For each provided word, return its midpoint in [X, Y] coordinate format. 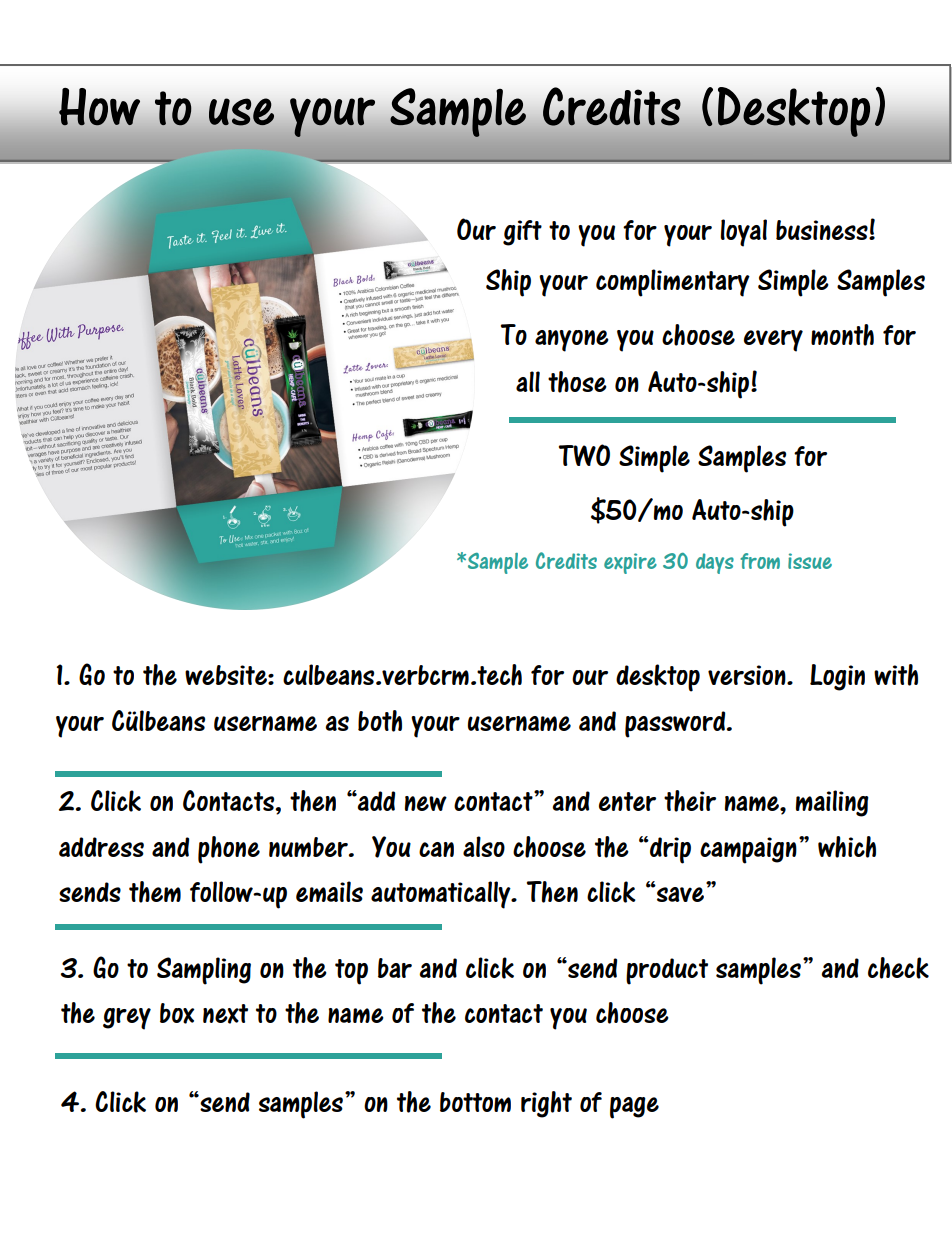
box [177, 1013]
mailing [832, 803]
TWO [584, 455]
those [577, 382]
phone [229, 850]
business [823, 230]
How [99, 107]
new [426, 803]
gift [522, 233]
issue [810, 561]
